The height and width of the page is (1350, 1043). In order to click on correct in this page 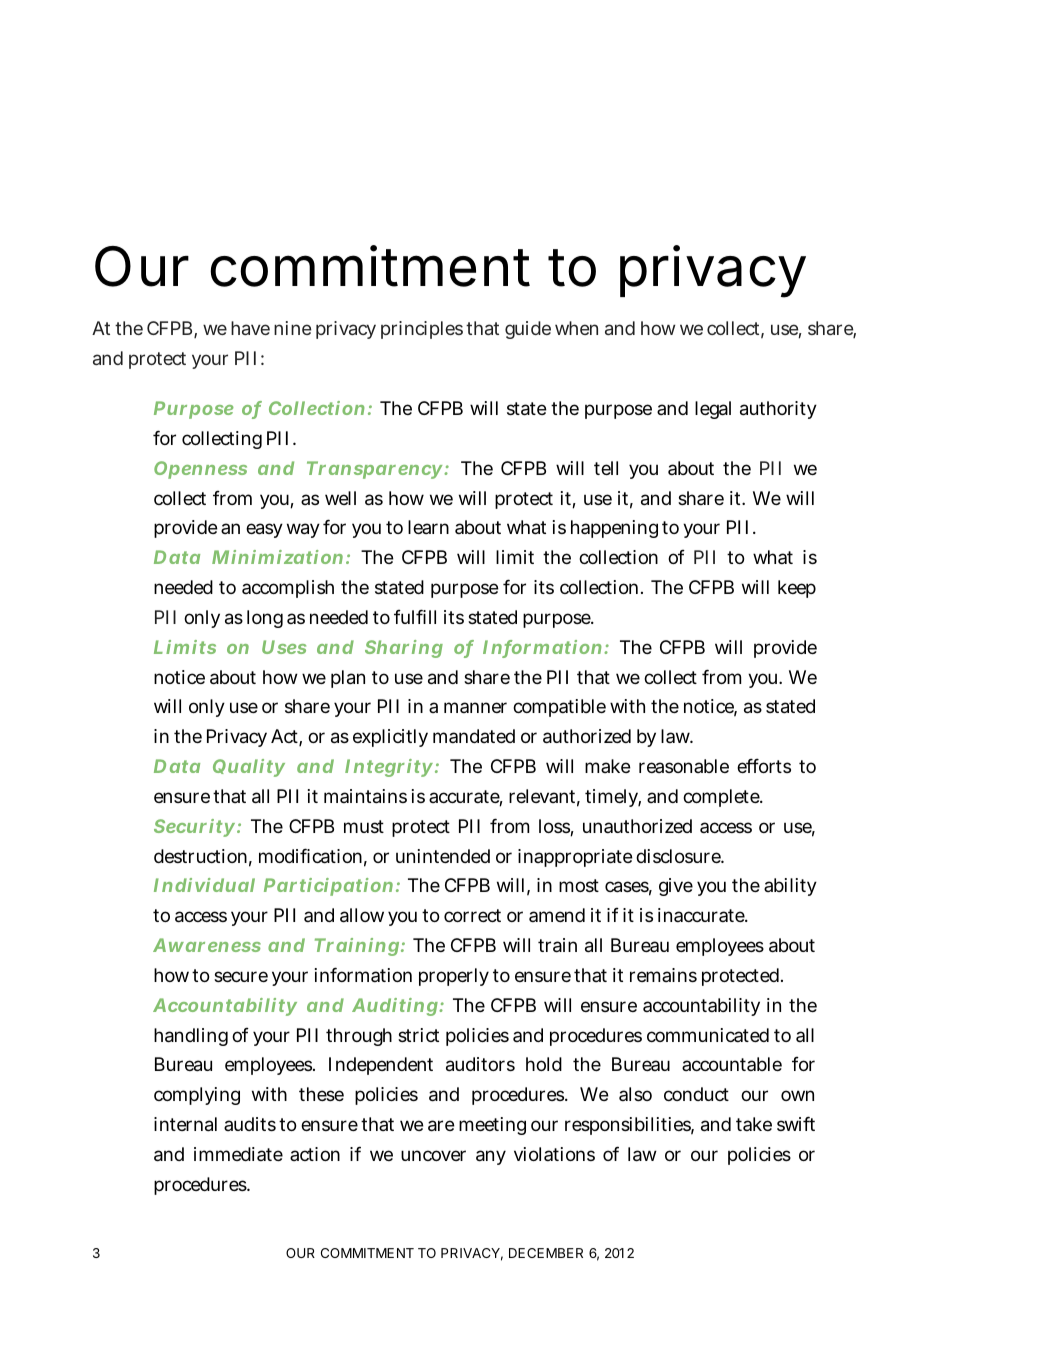, I will do `click(472, 915)`.
